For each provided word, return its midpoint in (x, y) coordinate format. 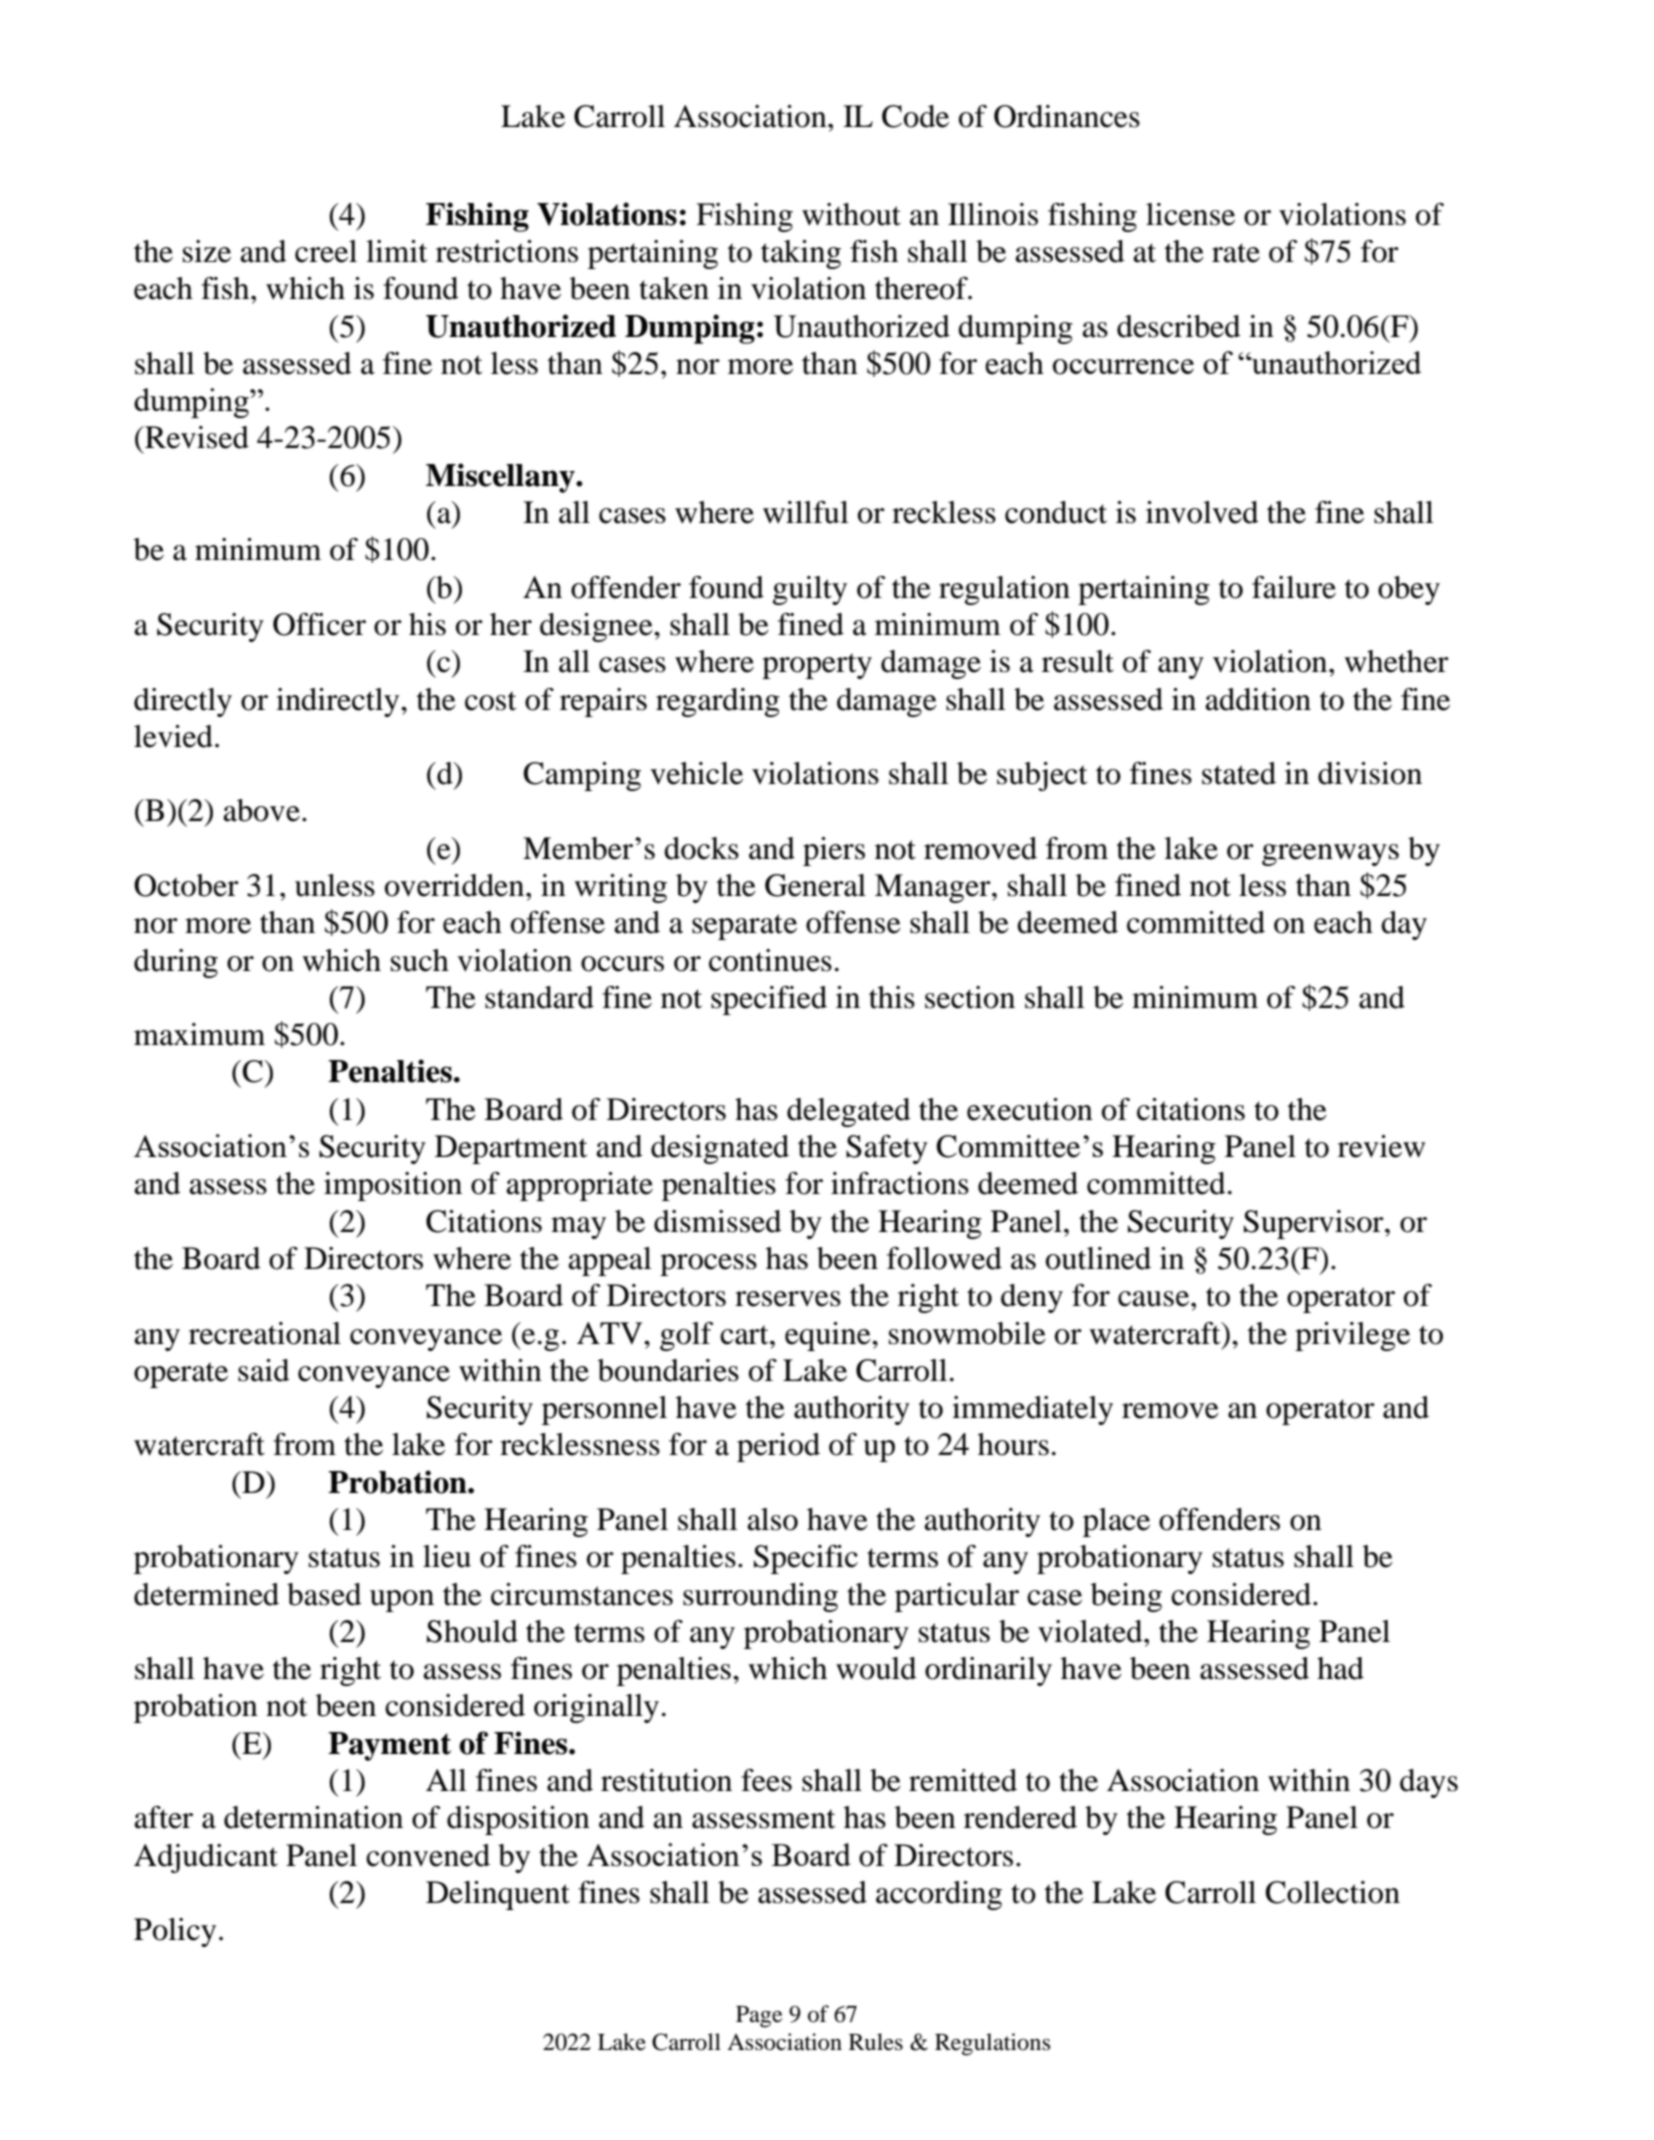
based (324, 1594)
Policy (175, 1932)
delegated (849, 1112)
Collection (1332, 1892)
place (1116, 1522)
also (772, 1519)
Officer (319, 624)
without (851, 214)
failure (1294, 587)
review (1381, 1146)
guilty (810, 590)
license (1190, 214)
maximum (199, 1034)
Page (759, 2017)
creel (326, 251)
